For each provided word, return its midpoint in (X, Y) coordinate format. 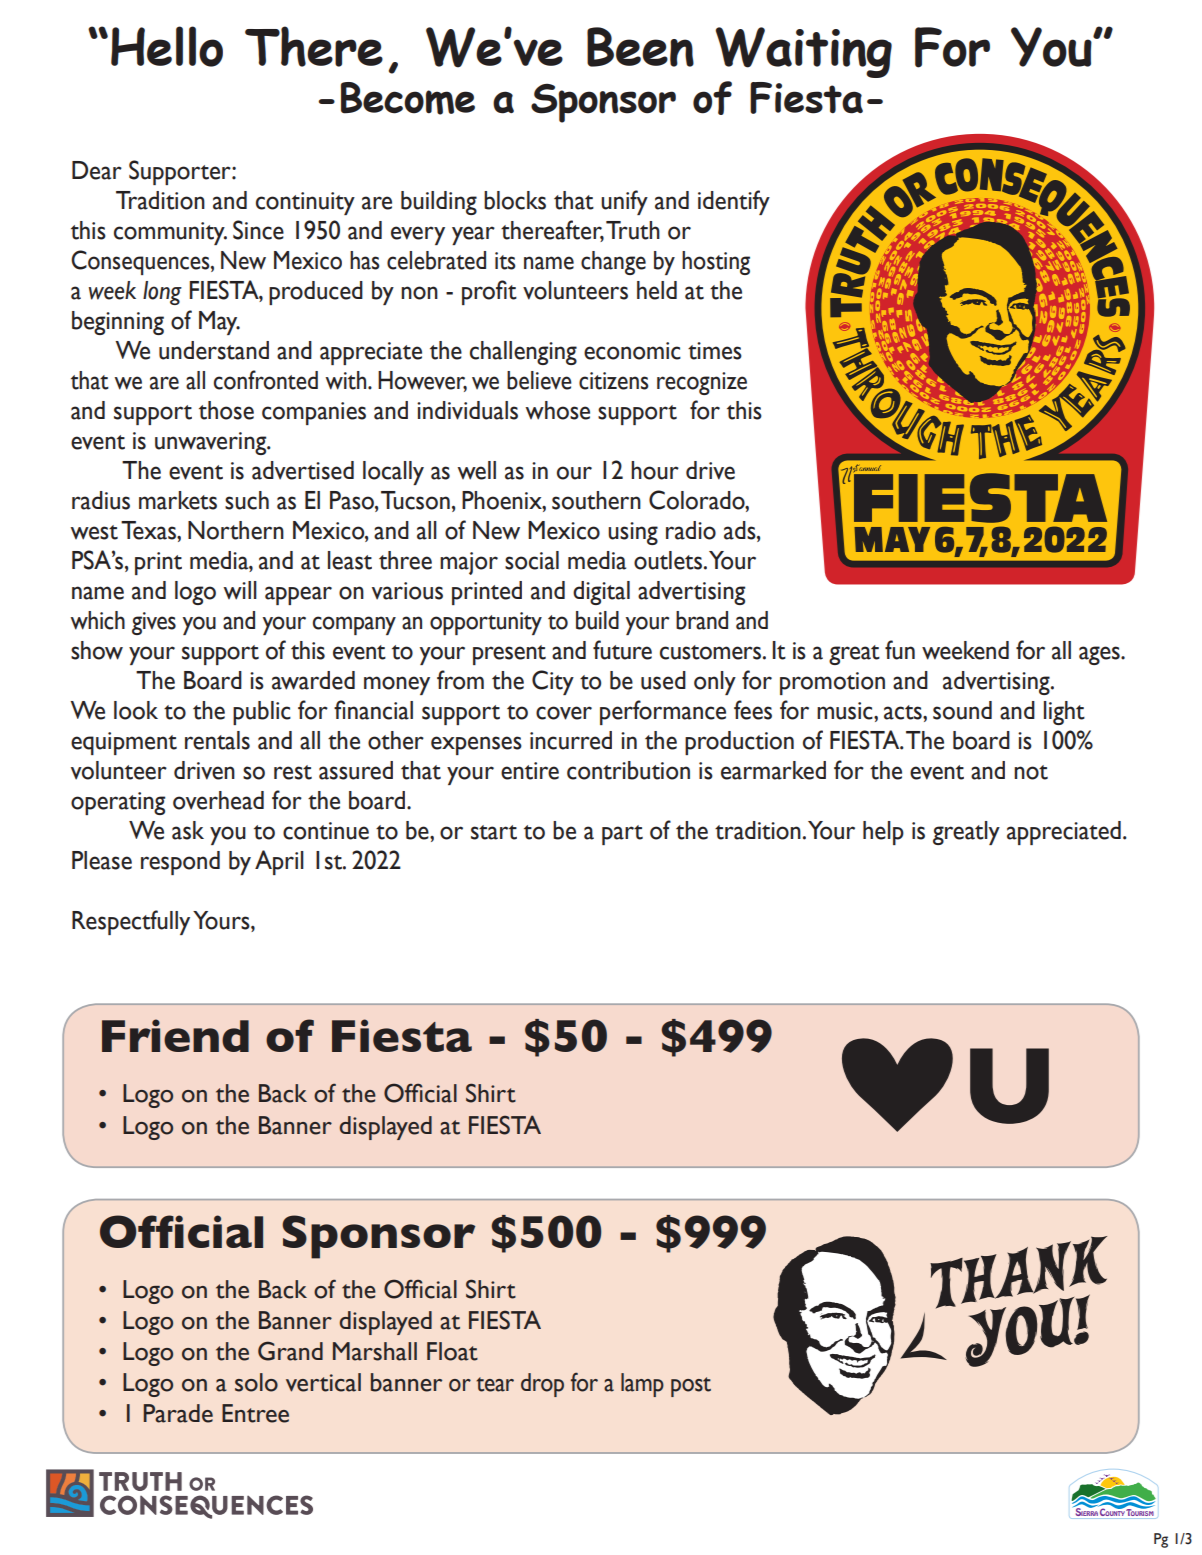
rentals (217, 740)
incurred (571, 740)
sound (962, 710)
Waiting (804, 52)
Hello (167, 46)
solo (256, 1382)
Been (640, 47)
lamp (642, 1385)
